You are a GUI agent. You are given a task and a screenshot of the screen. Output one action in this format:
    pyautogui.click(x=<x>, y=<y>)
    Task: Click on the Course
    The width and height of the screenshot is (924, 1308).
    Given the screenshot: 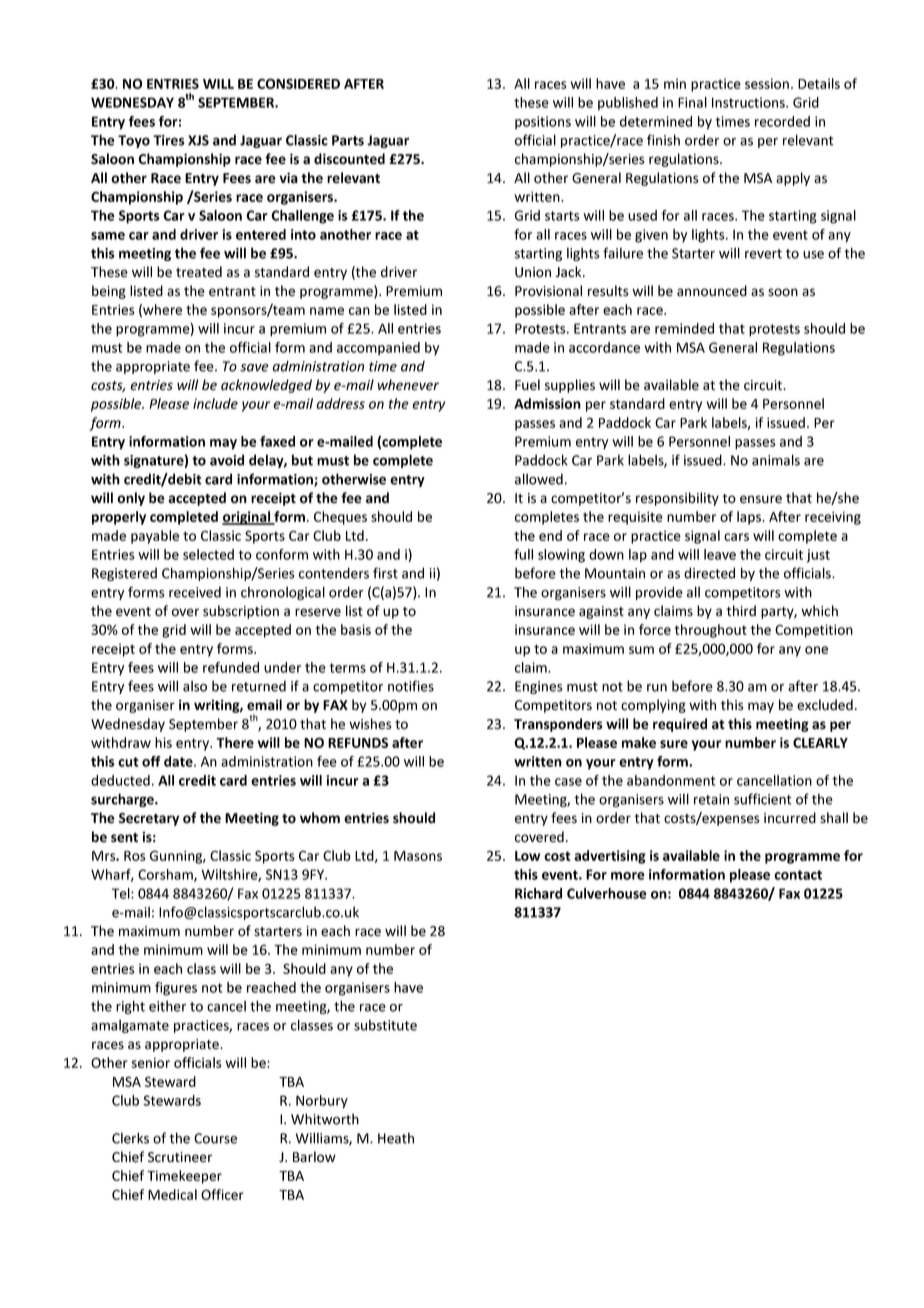 What is the action you would take?
    pyautogui.click(x=215, y=1138)
